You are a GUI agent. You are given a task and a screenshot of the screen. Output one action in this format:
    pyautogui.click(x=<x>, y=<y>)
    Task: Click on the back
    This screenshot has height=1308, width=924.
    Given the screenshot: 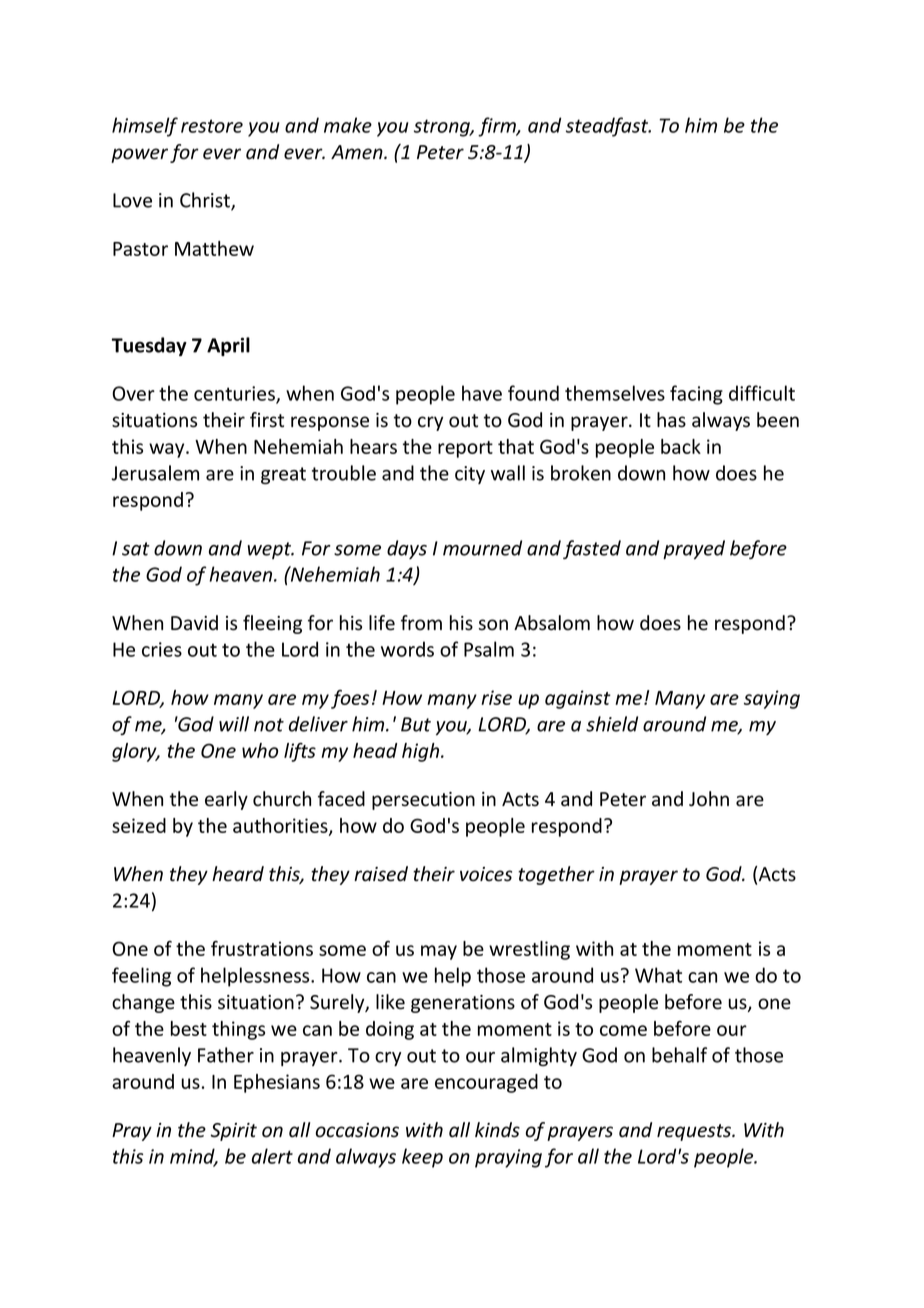 What is the action you would take?
    pyautogui.click(x=681, y=446)
